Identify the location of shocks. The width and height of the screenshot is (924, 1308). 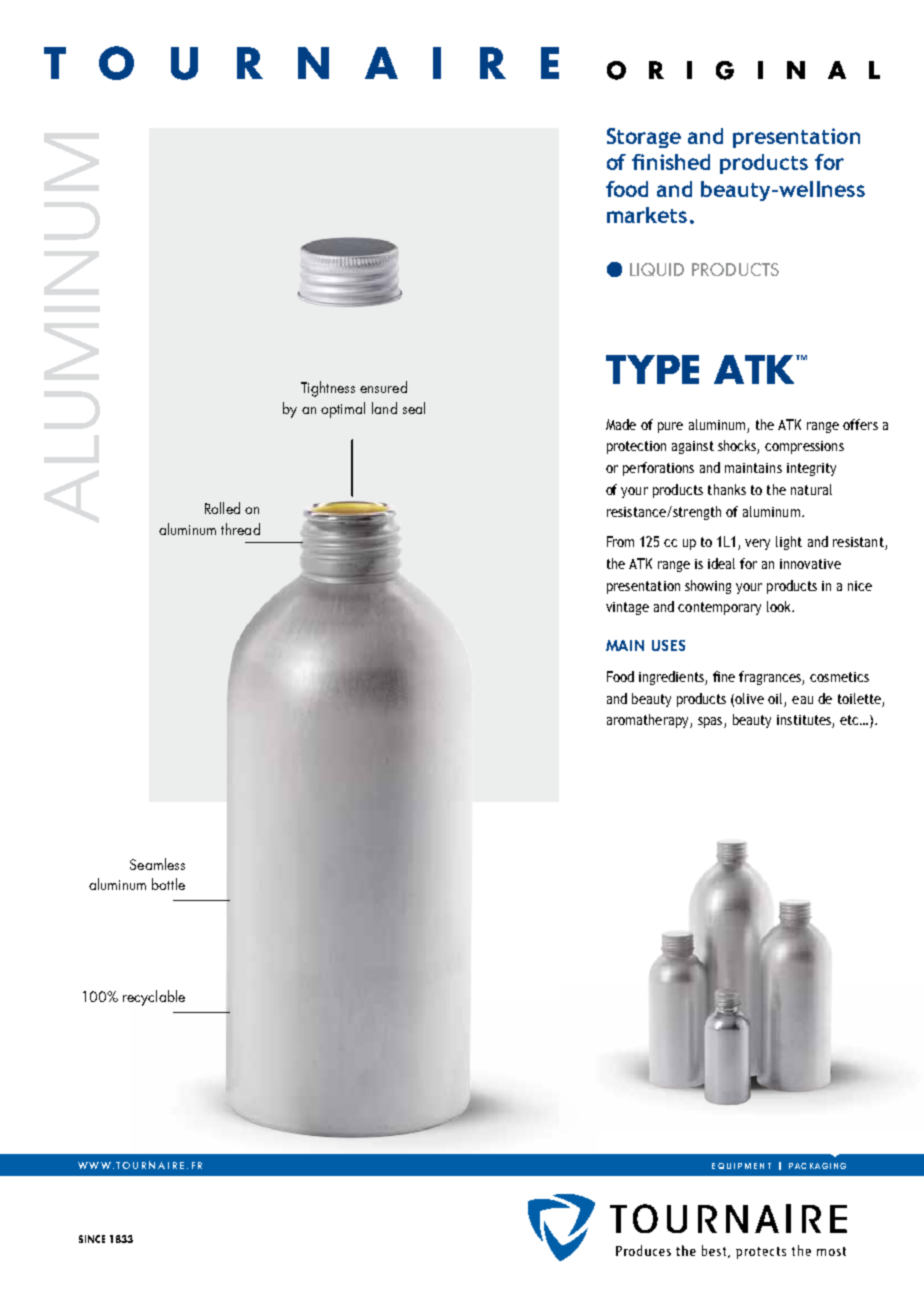
(738, 447).
